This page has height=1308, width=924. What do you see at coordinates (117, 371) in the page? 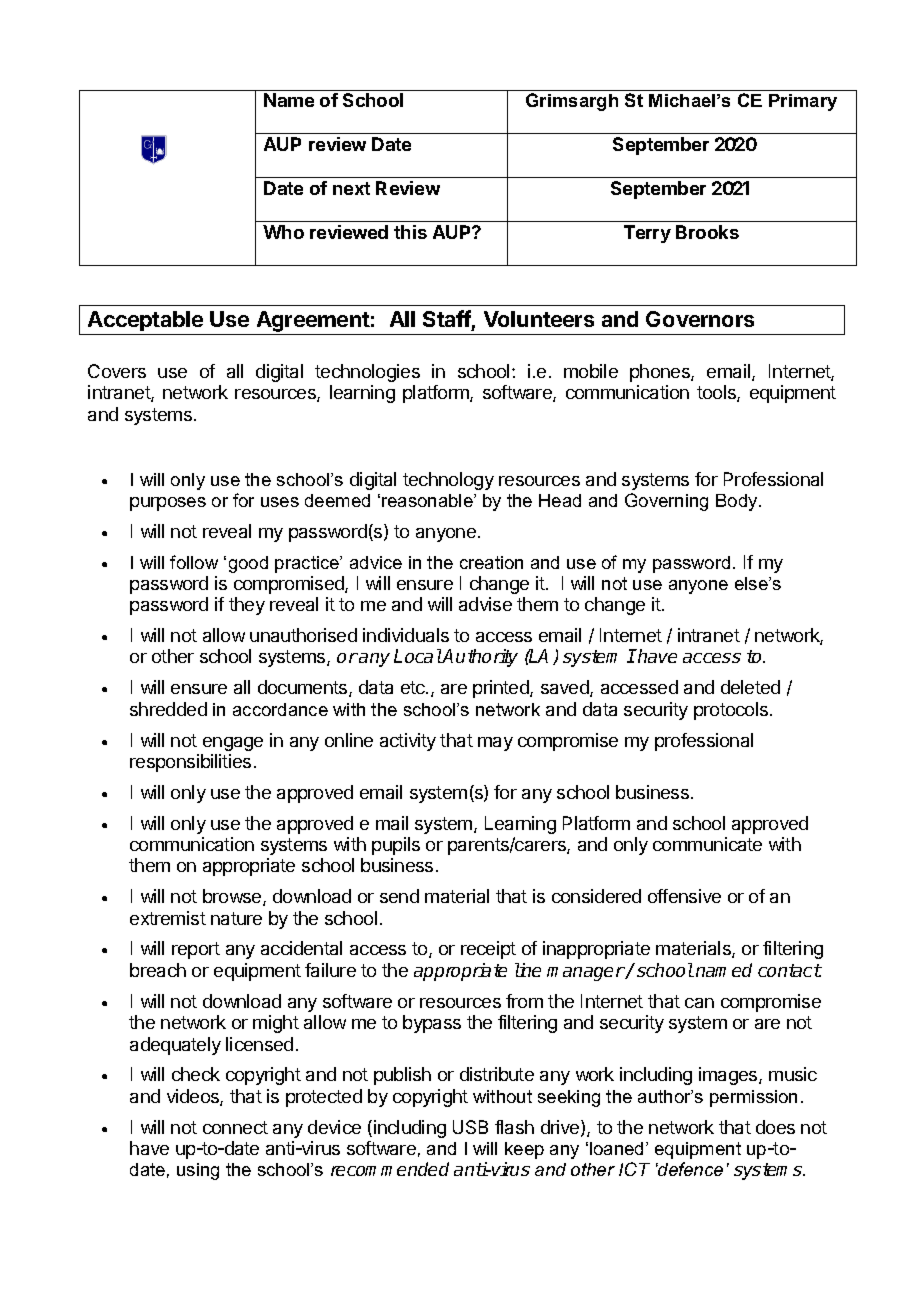
I see `Covers` at bounding box center [117, 371].
